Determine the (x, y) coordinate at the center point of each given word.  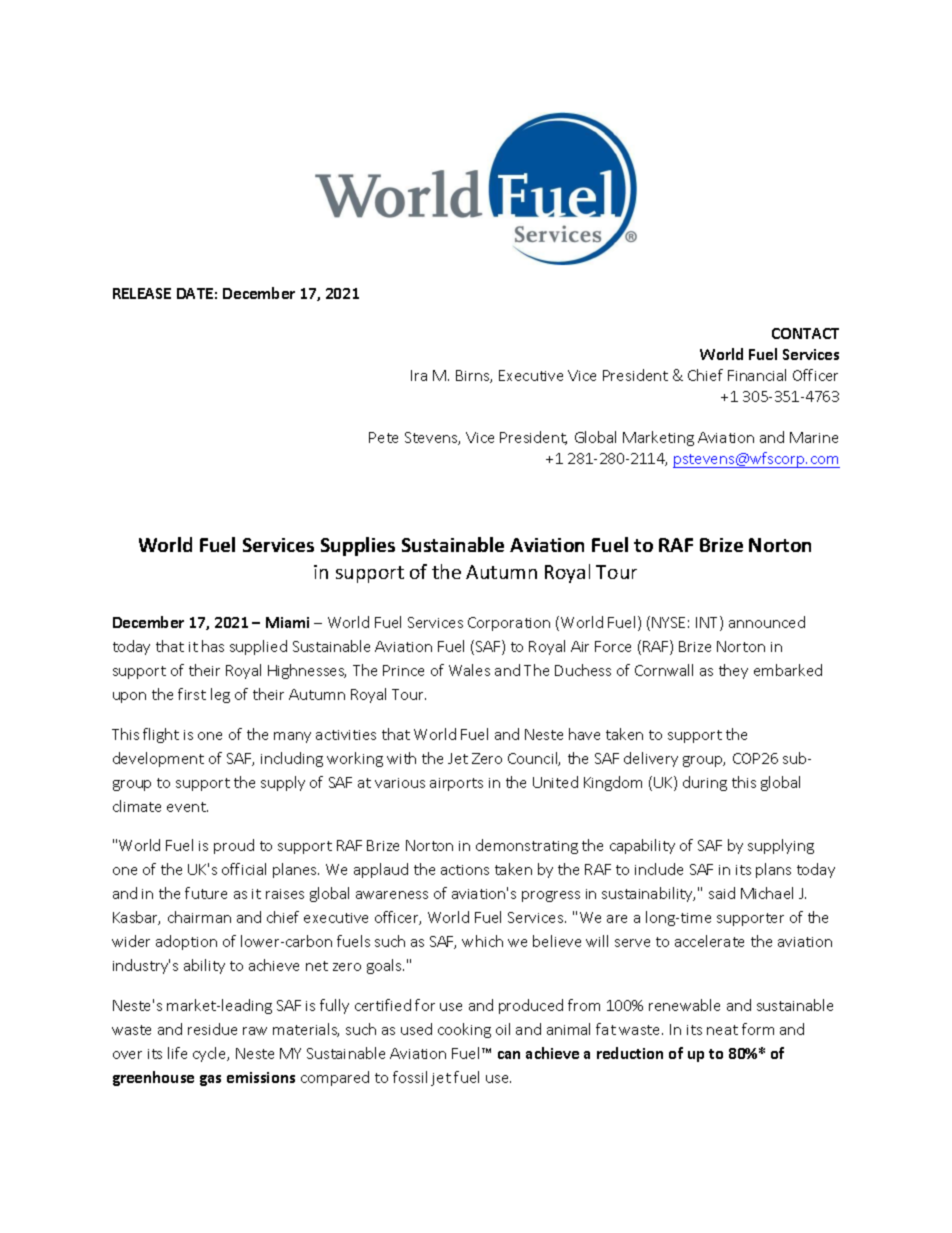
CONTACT (805, 333)
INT (708, 623)
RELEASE (142, 293)
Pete (383, 437)
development (158, 759)
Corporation (509, 624)
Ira (419, 375)
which (482, 941)
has (213, 646)
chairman (199, 917)
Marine (814, 437)
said (722, 893)
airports (456, 784)
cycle (211, 1054)
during (705, 783)
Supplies (358, 546)
